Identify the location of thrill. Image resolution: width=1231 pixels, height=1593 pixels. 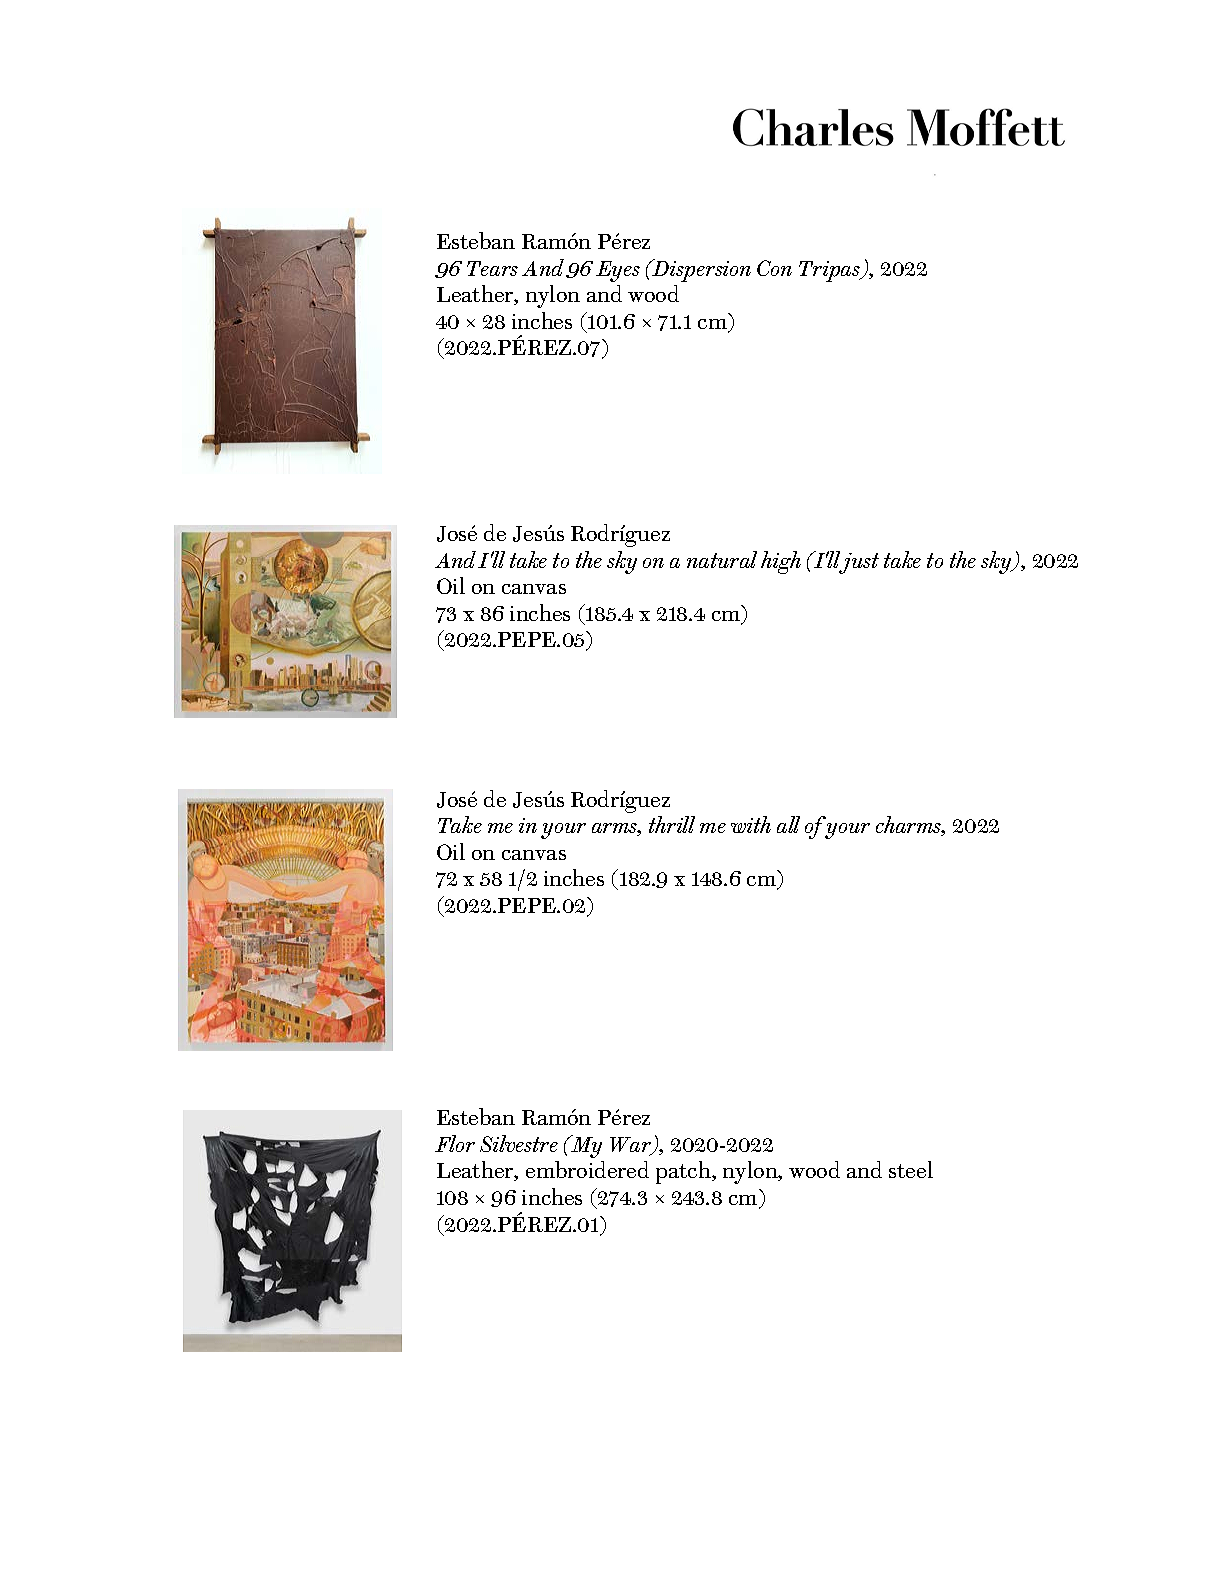
(672, 824).
